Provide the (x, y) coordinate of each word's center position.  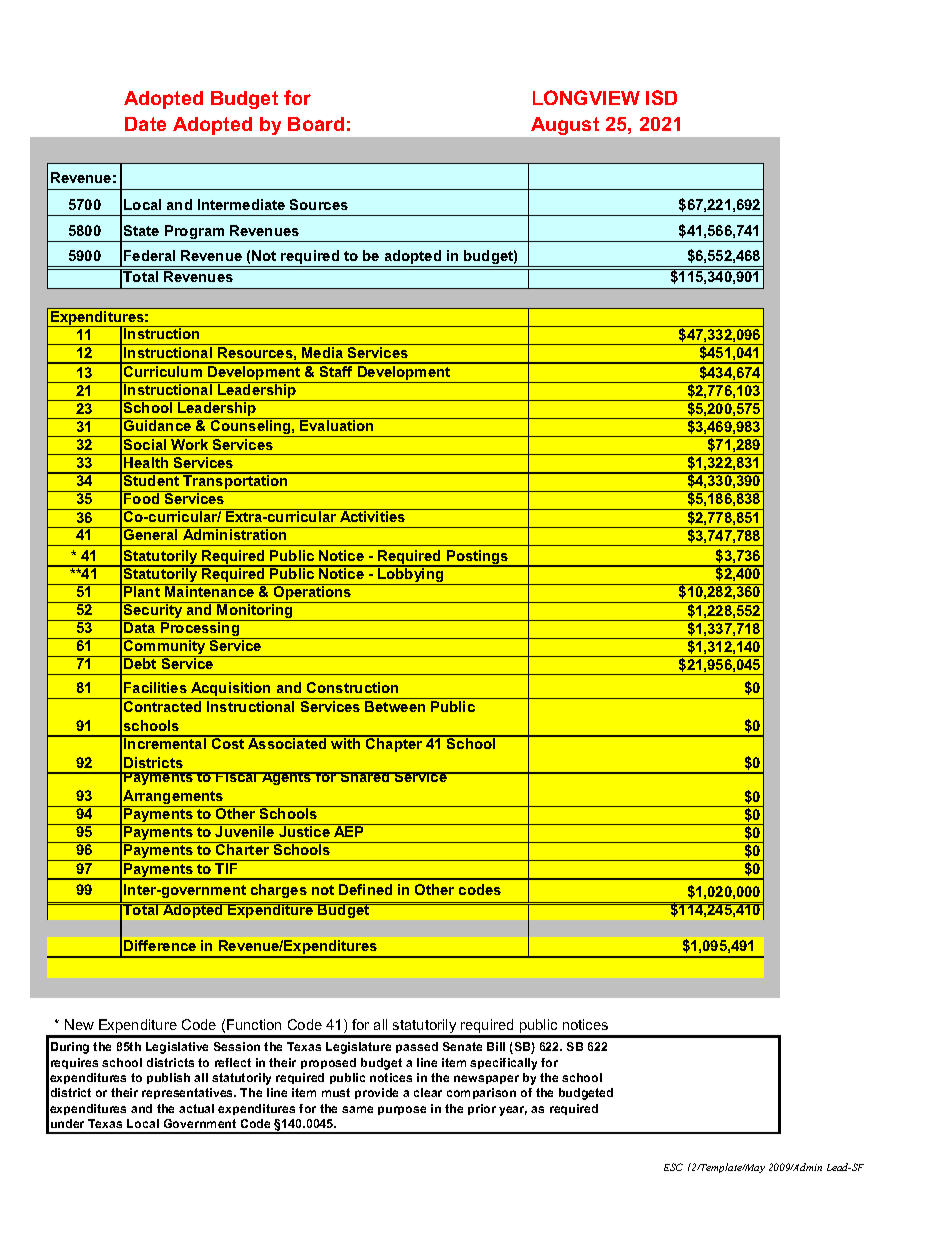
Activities (372, 515)
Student (152, 479)
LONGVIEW (586, 97)
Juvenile (244, 831)
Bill (496, 1046)
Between (395, 706)
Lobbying (411, 575)
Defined (365, 889)
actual (196, 1108)
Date (145, 124)
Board (316, 124)
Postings (478, 558)
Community (165, 647)
